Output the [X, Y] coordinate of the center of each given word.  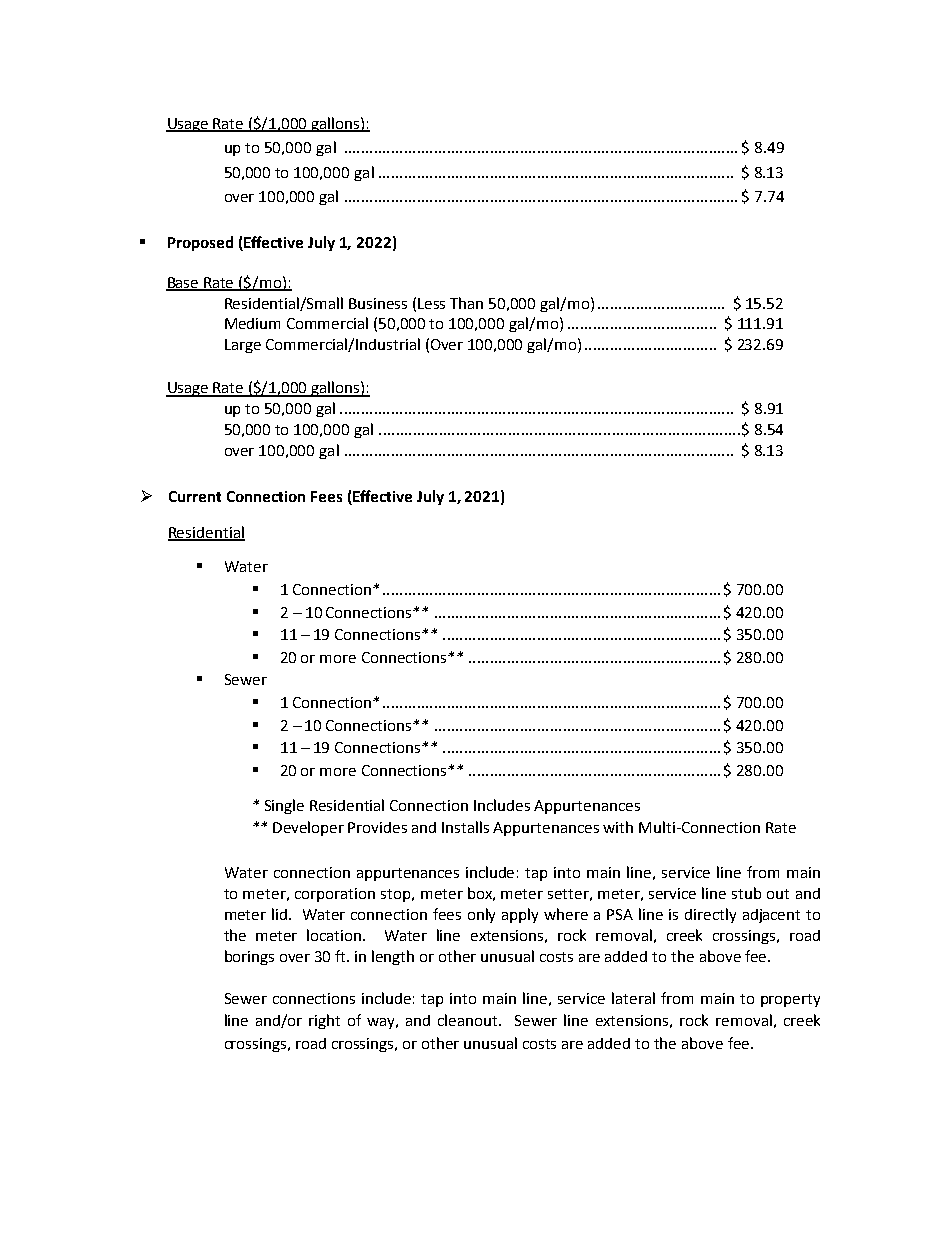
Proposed [200, 243]
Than [466, 303]
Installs [465, 827]
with [618, 827]
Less [431, 303]
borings [249, 957]
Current [195, 496]
